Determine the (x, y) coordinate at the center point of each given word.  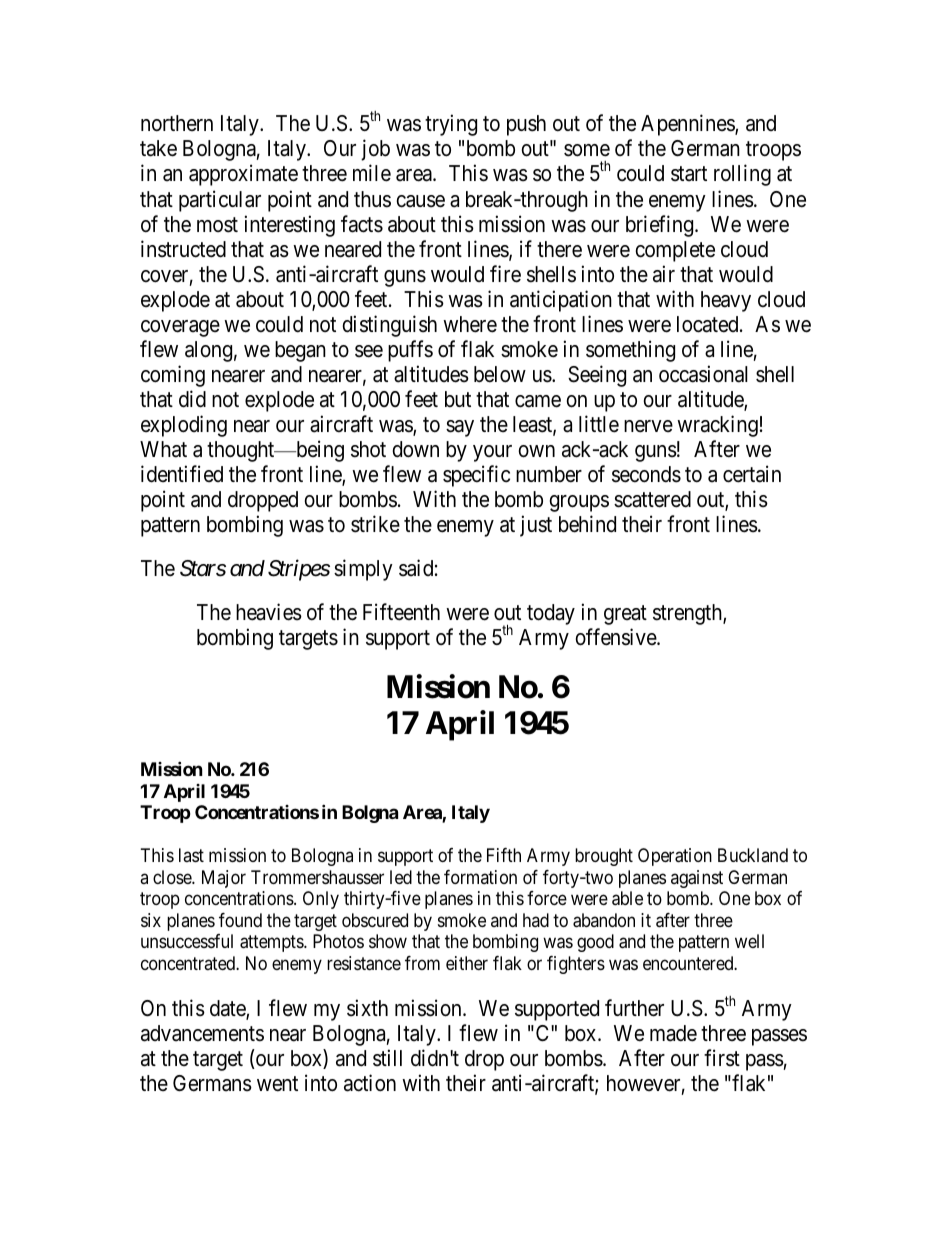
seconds (646, 474)
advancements (202, 1033)
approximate (243, 175)
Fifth (504, 855)
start (689, 174)
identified (182, 474)
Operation (675, 857)
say (460, 428)
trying (451, 125)
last (191, 855)
